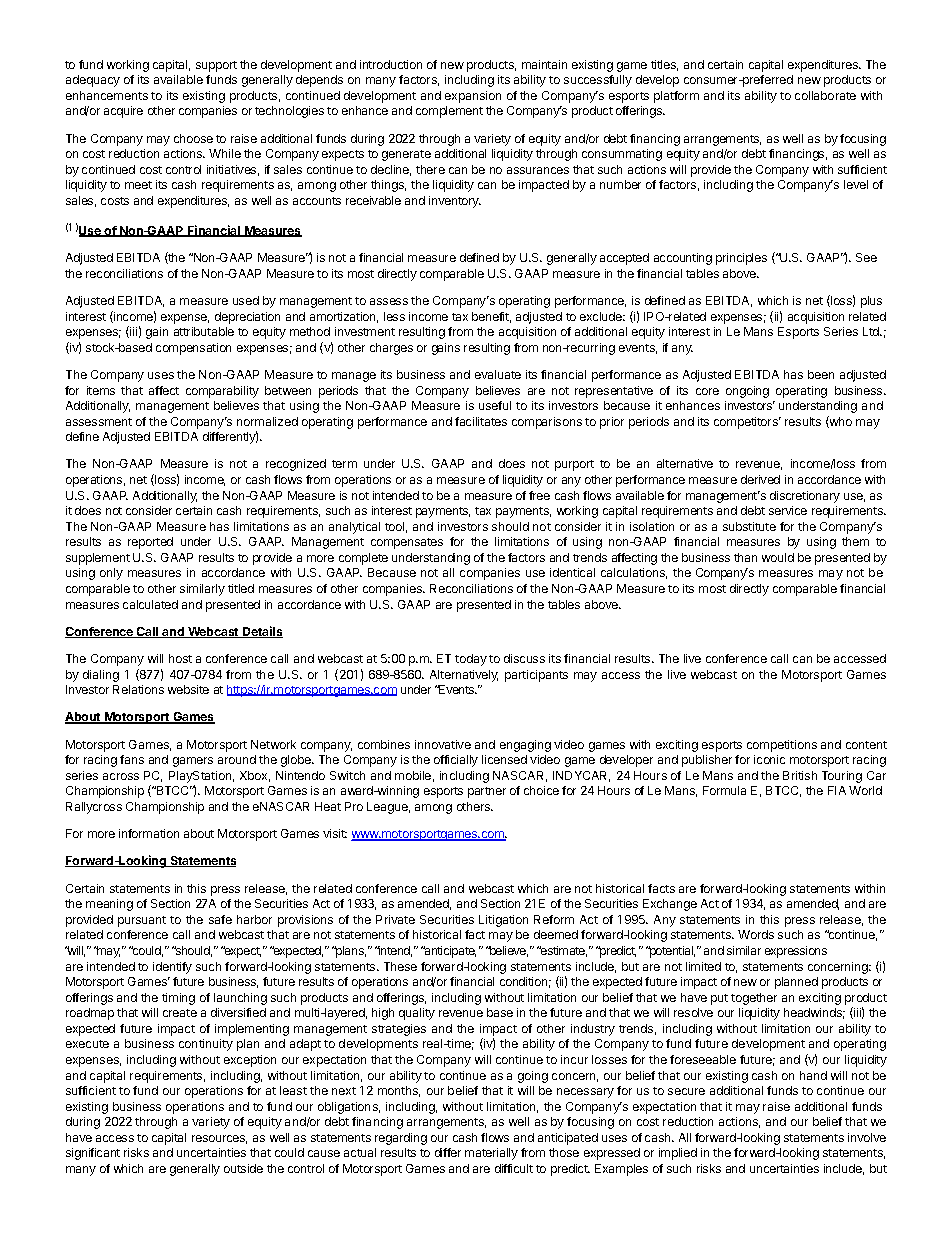 This screenshot has width=952, height=1233. Describe the element at coordinates (800, 775) in the screenshot. I see `British` at that location.
